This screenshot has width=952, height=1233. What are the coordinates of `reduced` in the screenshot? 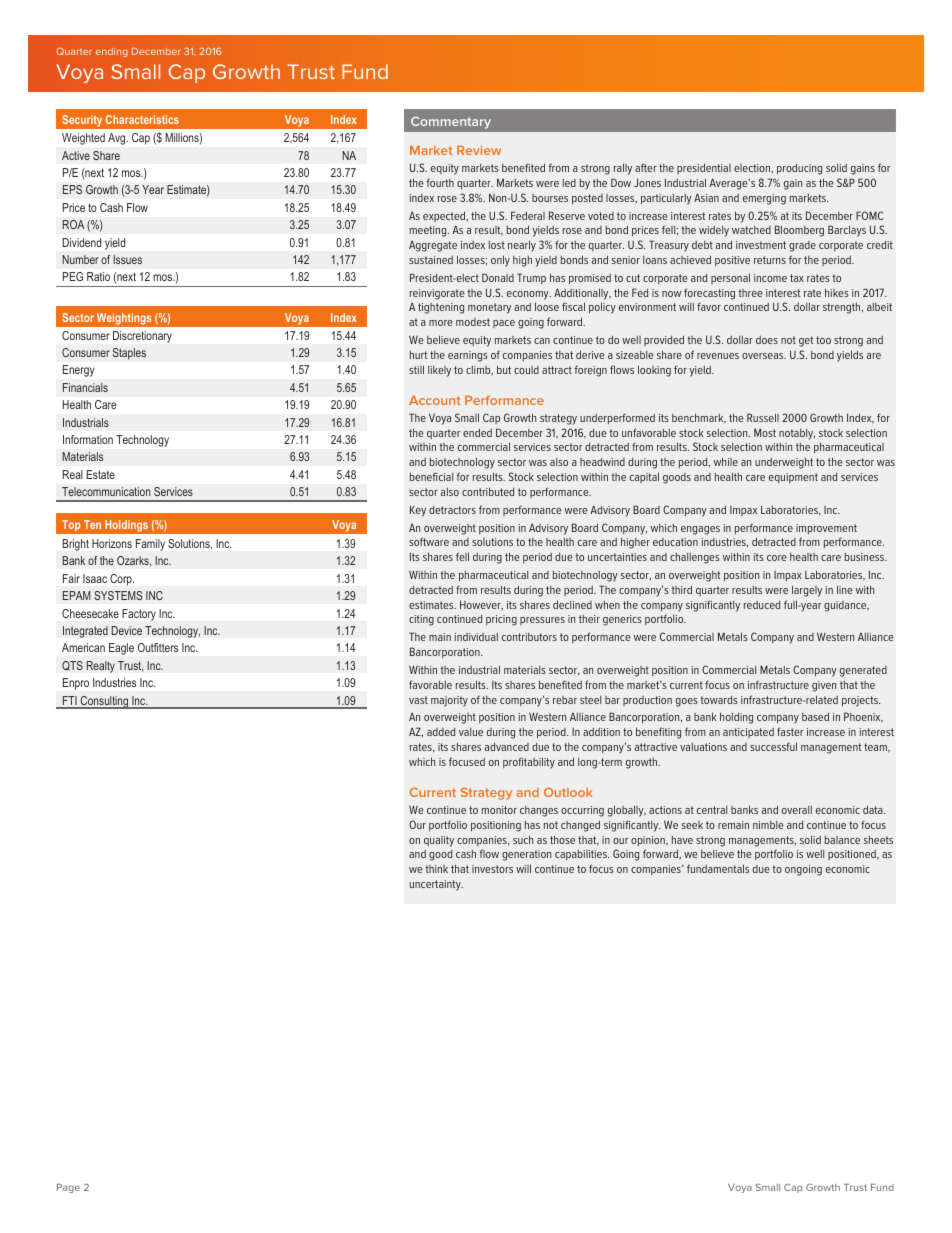 It's located at (762, 605).
